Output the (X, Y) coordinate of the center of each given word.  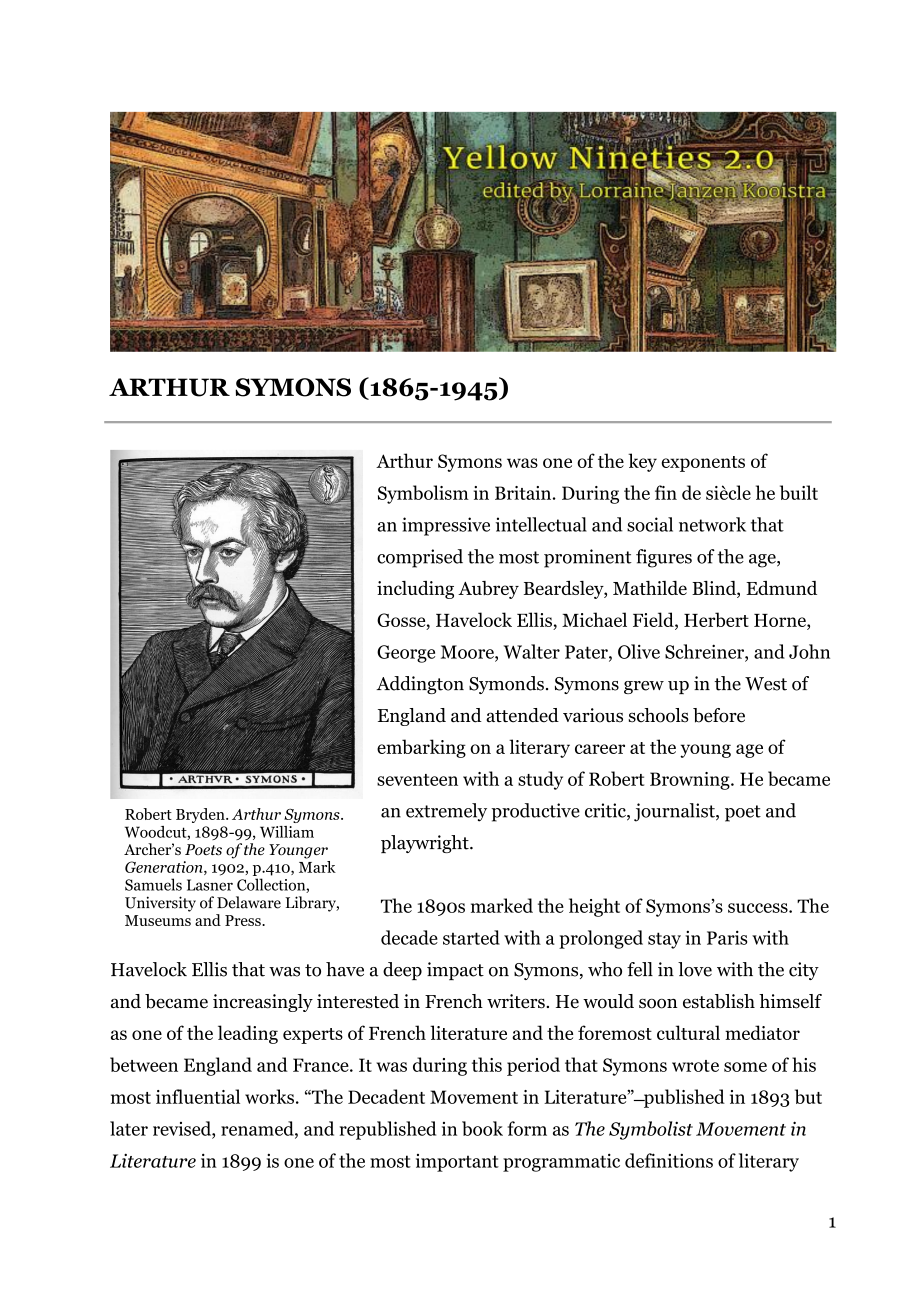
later (129, 1128)
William (287, 832)
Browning (691, 781)
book (482, 1128)
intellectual (541, 524)
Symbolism (423, 494)
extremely (446, 812)
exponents (703, 464)
